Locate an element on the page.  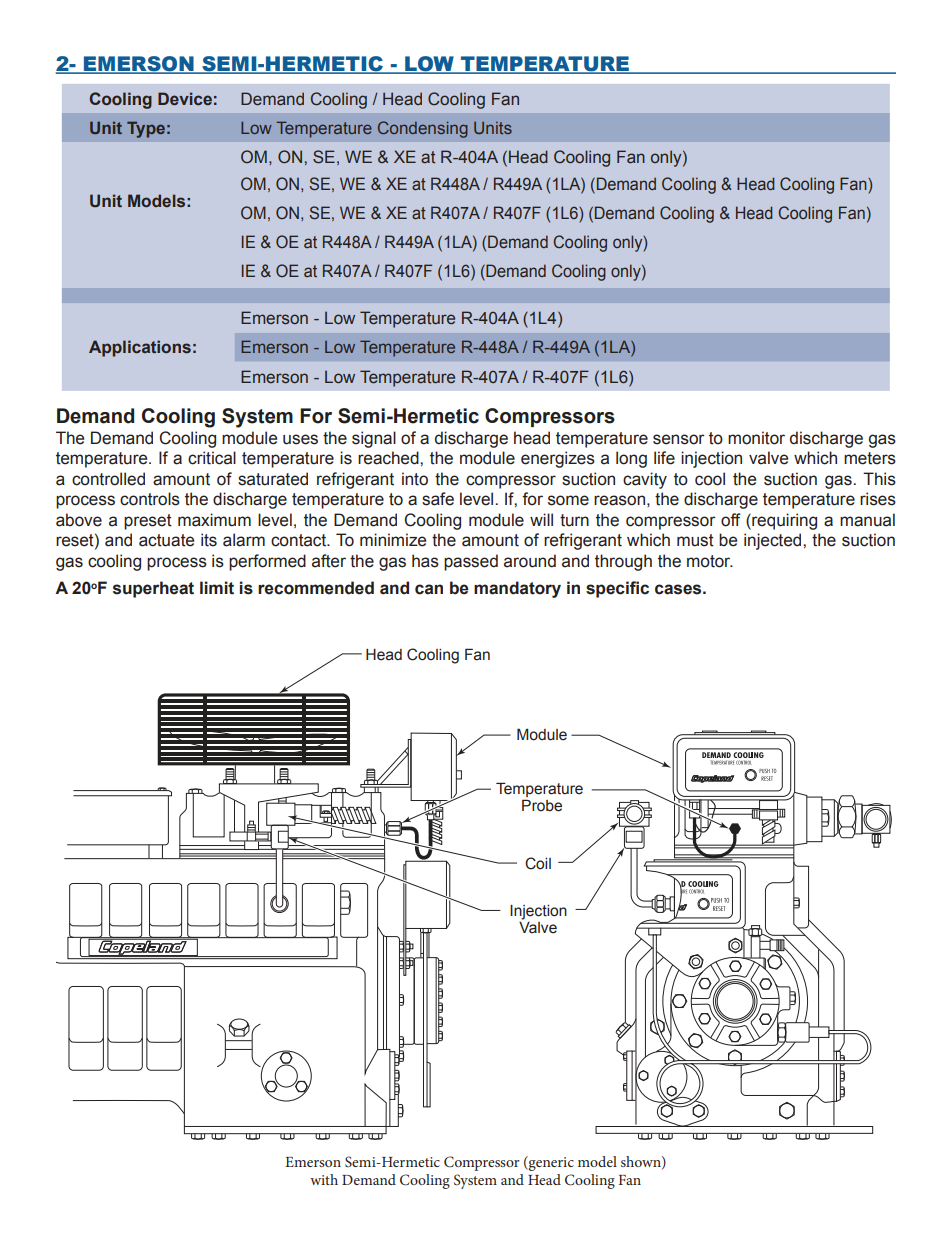
with is located at coordinates (324, 1179).
